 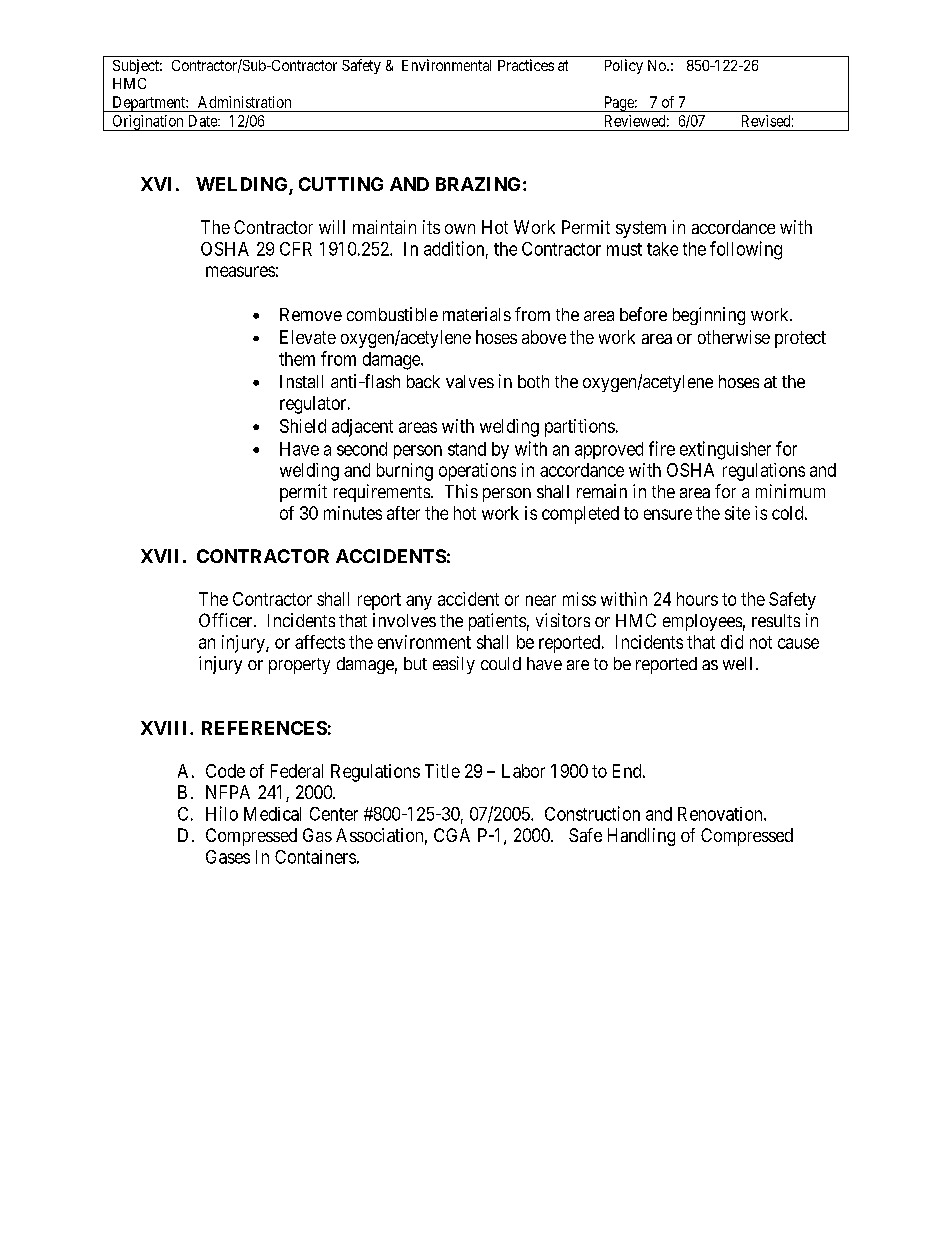 I want to click on otherwise, so click(x=734, y=337).
